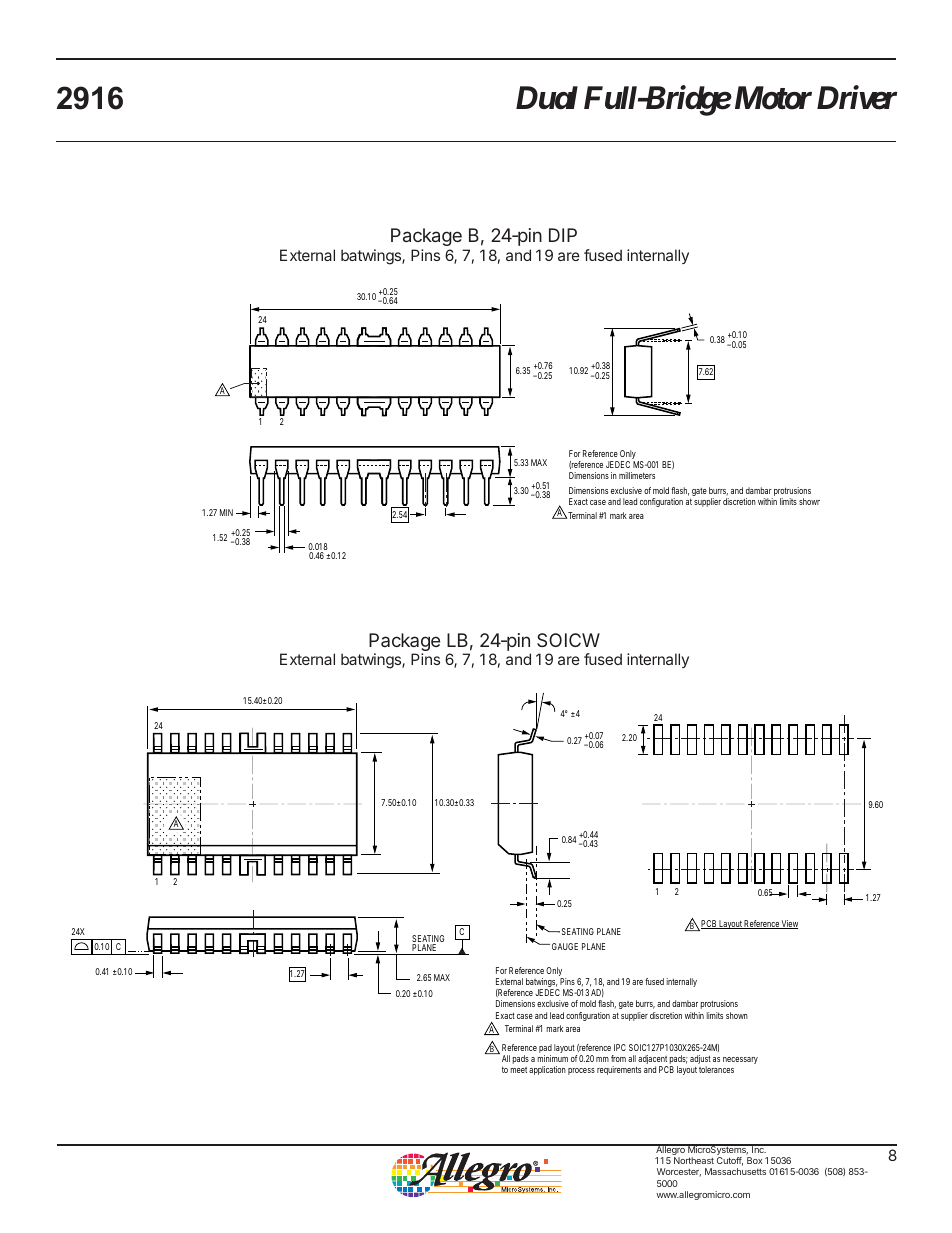 The width and height of the document is (952, 1233). What do you see at coordinates (553, 1058) in the document?
I see `minimum` at bounding box center [553, 1058].
